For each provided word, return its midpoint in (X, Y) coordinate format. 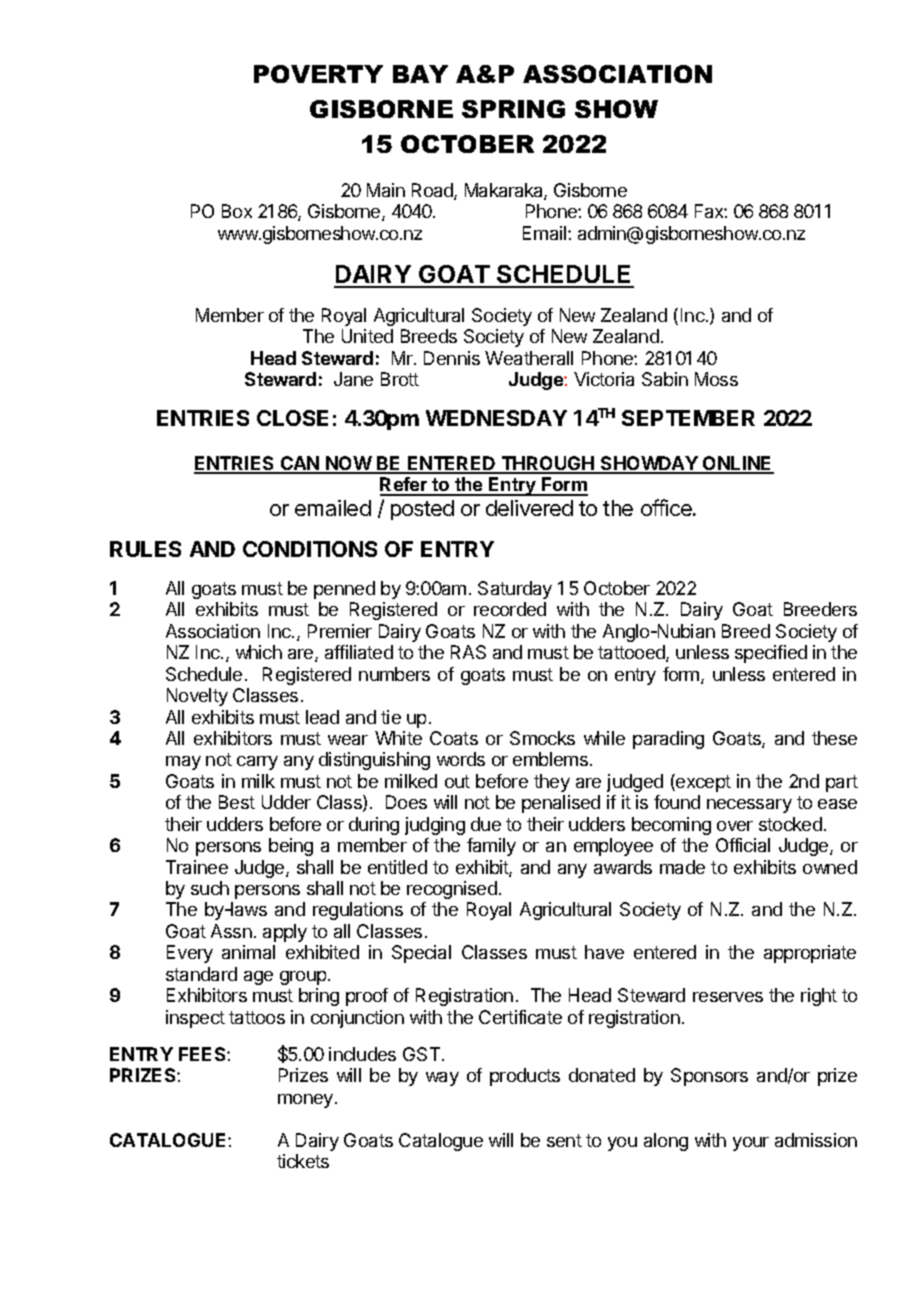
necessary (749, 806)
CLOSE (292, 418)
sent (564, 1140)
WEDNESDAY (496, 418)
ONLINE (737, 464)
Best (237, 802)
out (457, 781)
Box (237, 211)
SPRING (513, 109)
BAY (420, 74)
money (305, 1101)
